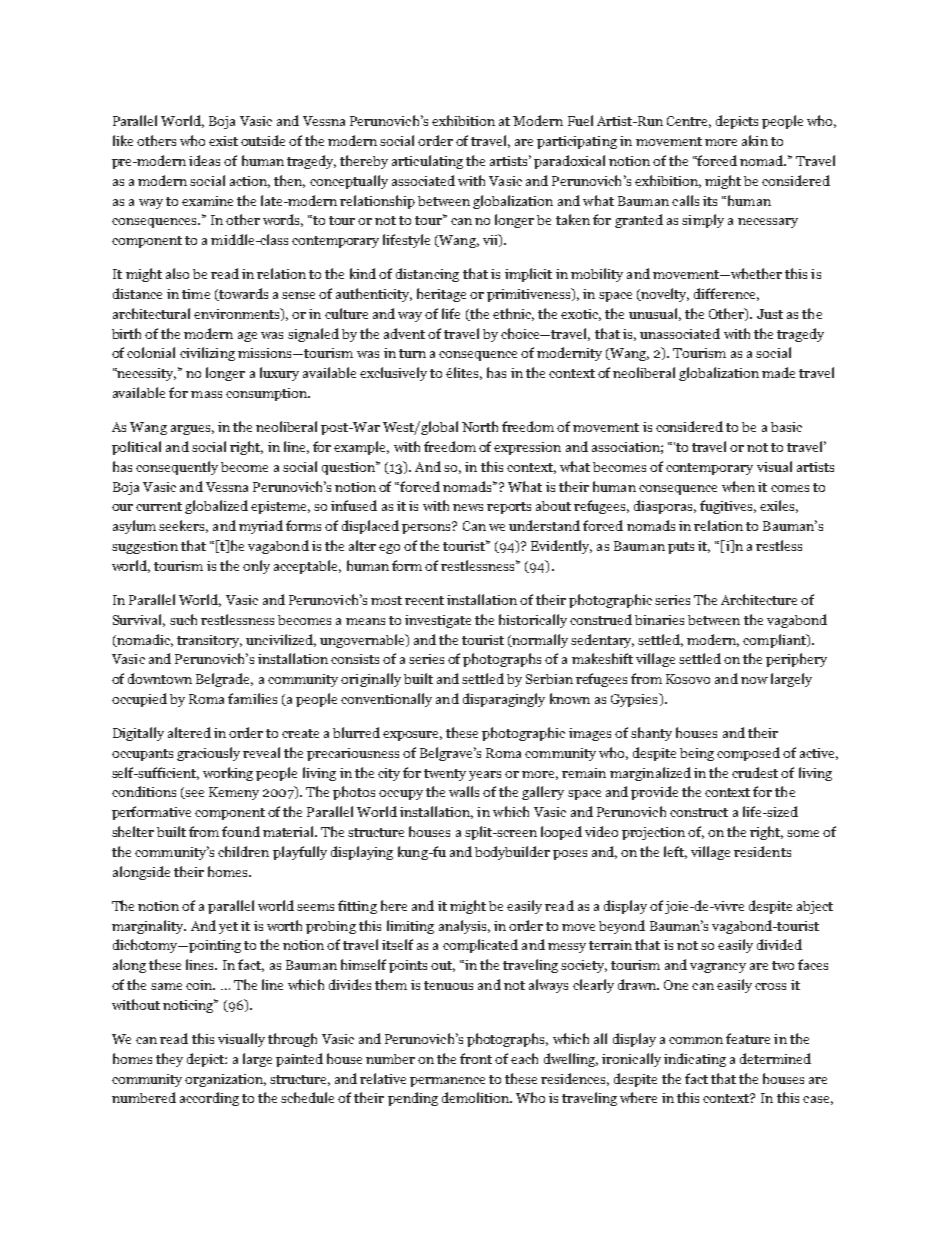  What do you see at coordinates (476, 1058) in the screenshot?
I see `front` at bounding box center [476, 1058].
